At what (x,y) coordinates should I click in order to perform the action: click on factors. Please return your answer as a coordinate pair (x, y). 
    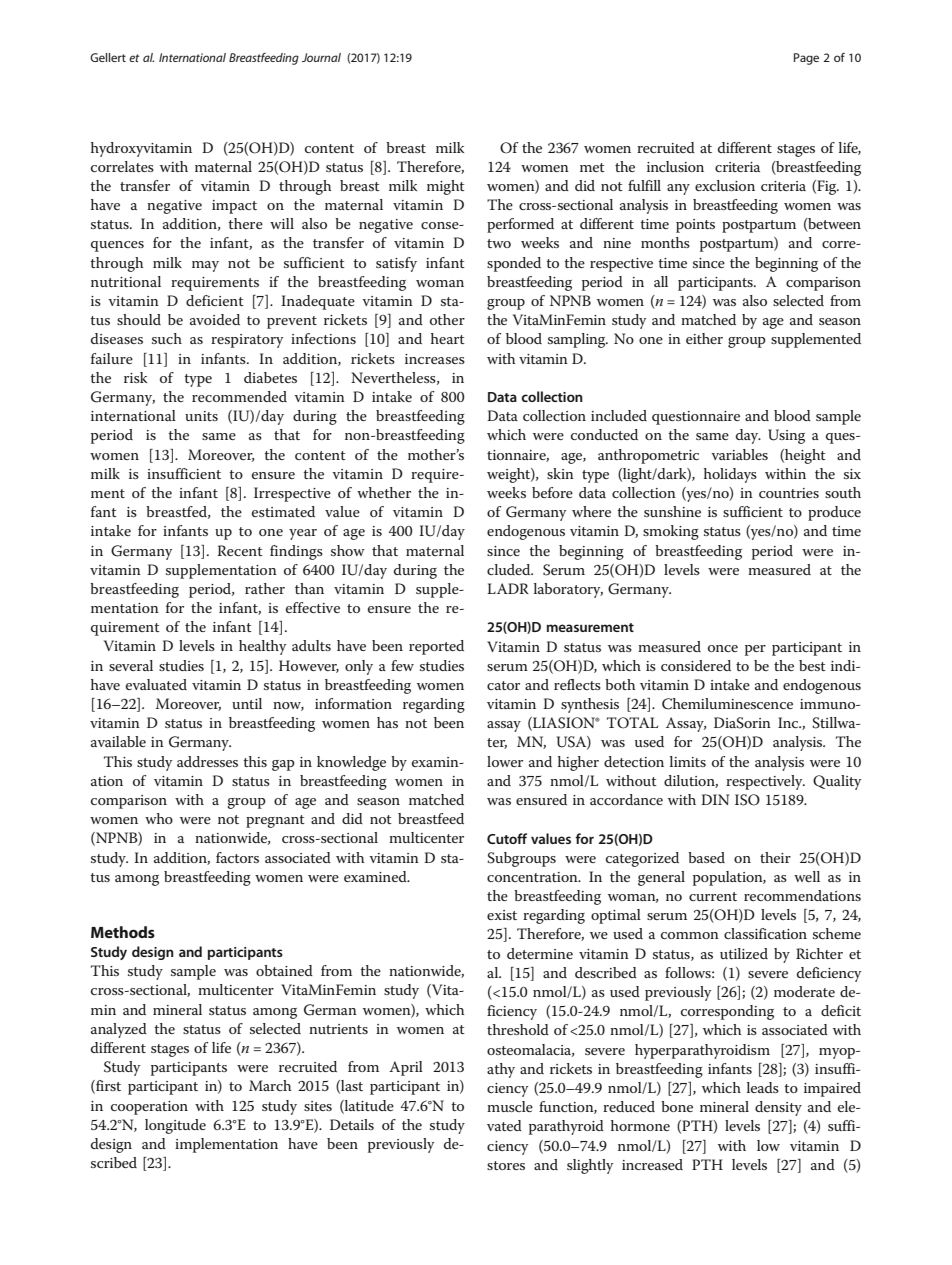
    Looking at the image, I should click on (237, 857).
